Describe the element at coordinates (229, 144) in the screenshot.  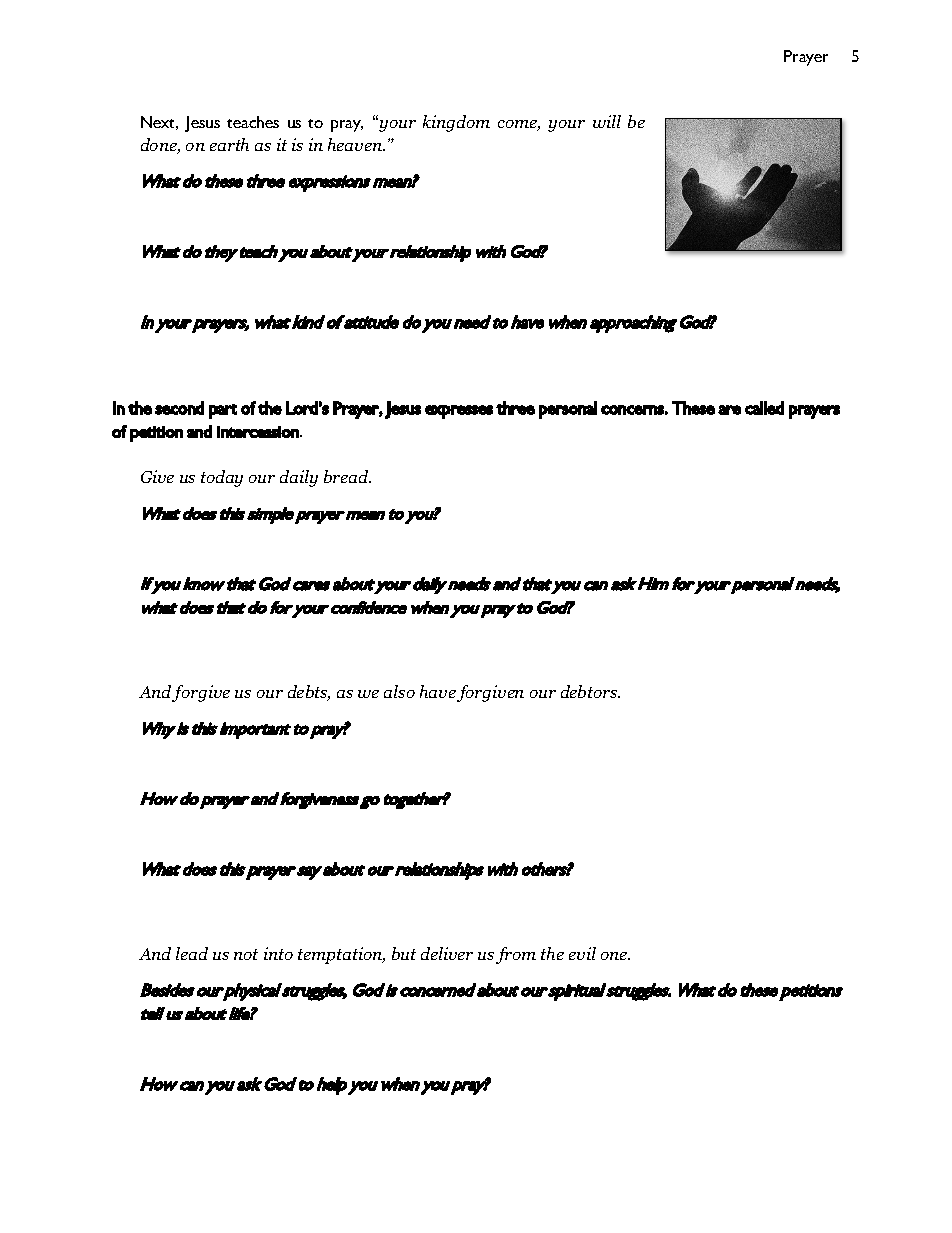
I see `earth` at that location.
